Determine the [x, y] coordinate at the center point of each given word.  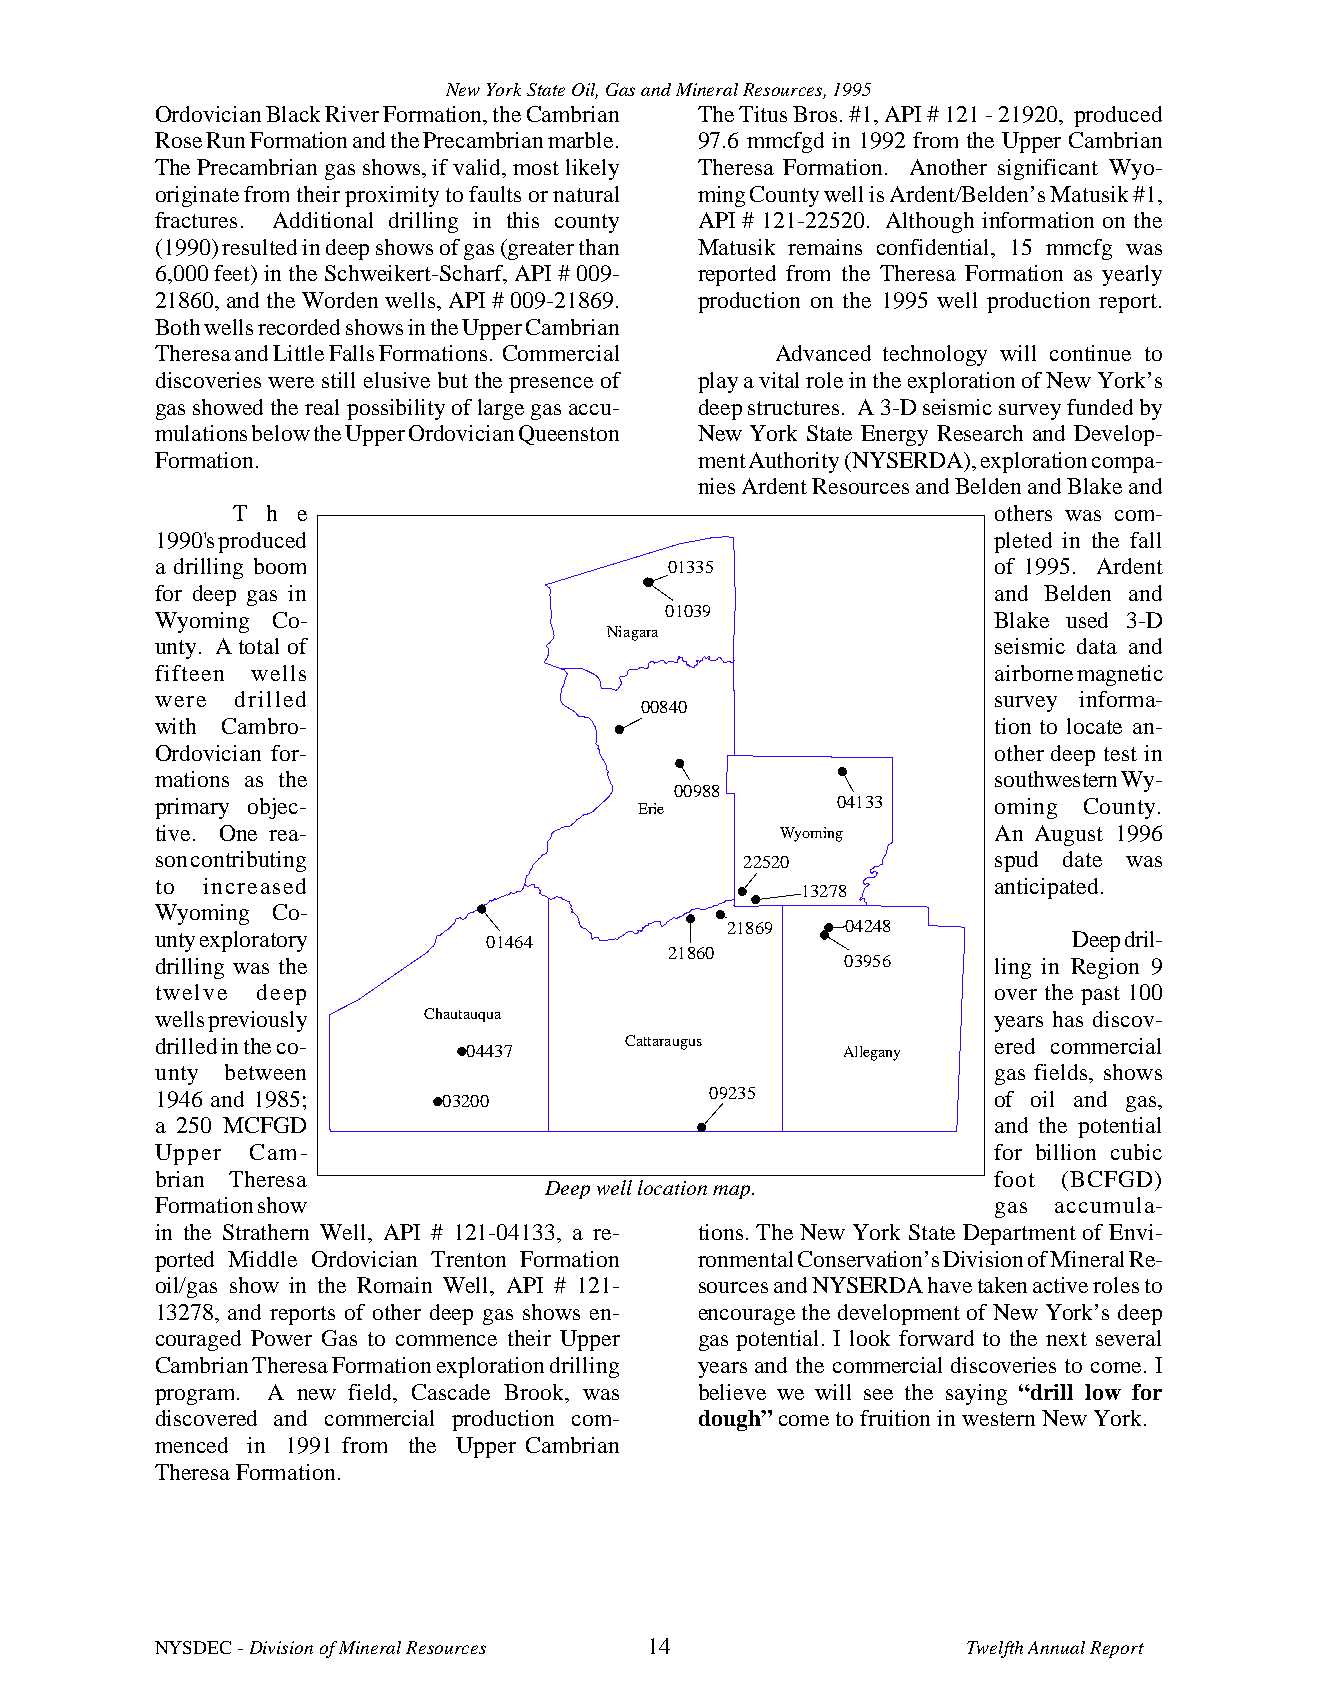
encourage [747, 1317]
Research [980, 433]
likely [592, 169]
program [196, 1397]
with [175, 726]
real [322, 407]
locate [1094, 726]
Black [293, 114]
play [718, 382]
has [1068, 1019]
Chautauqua [462, 1015]
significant [1048, 169]
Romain [394, 1285]
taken [1002, 1285]
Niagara [632, 633]
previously [257, 1021]
